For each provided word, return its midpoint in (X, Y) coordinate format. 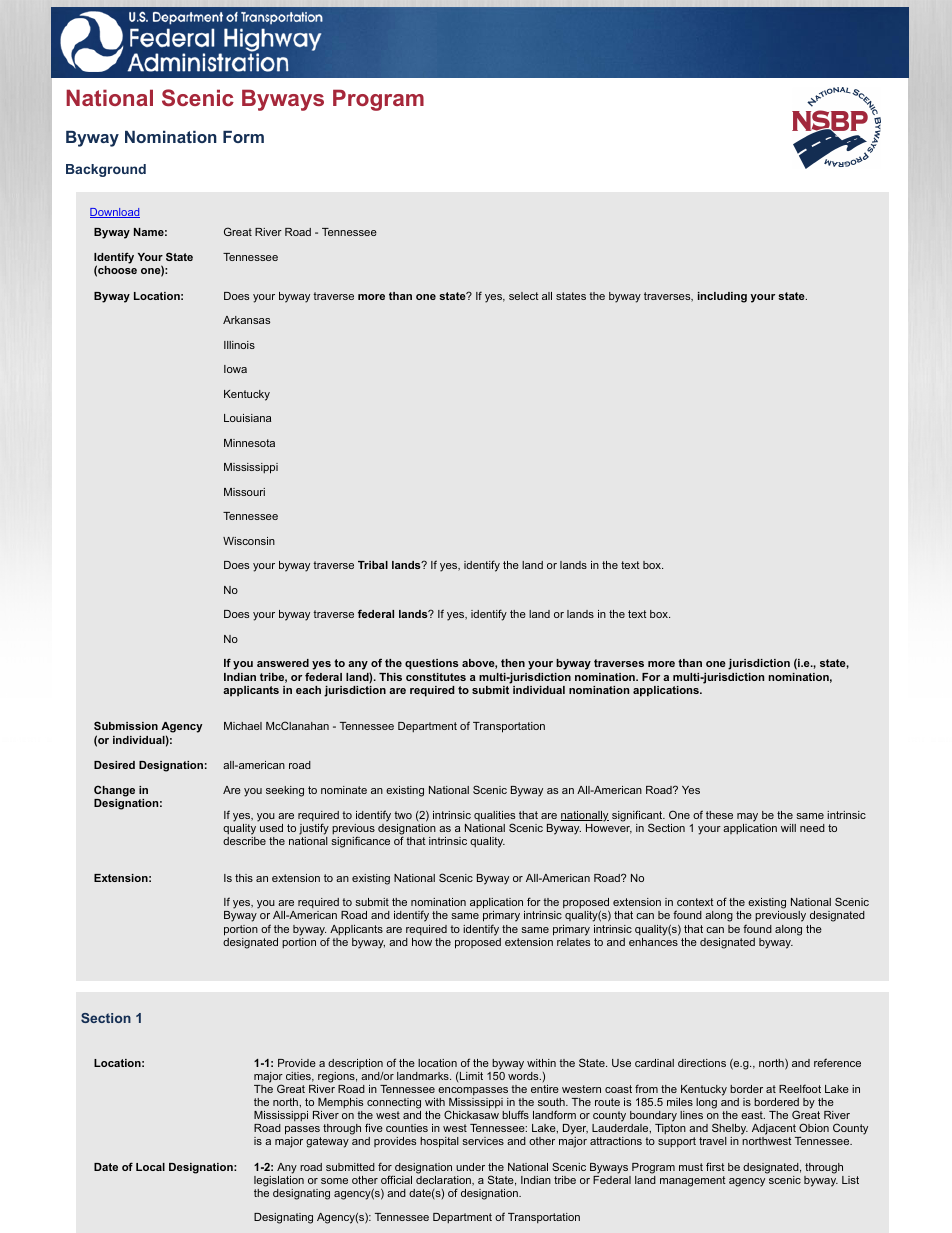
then (513, 663)
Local (150, 1167)
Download (115, 213)
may (747, 817)
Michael (243, 726)
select (524, 296)
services (483, 1141)
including (722, 297)
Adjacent (775, 1131)
